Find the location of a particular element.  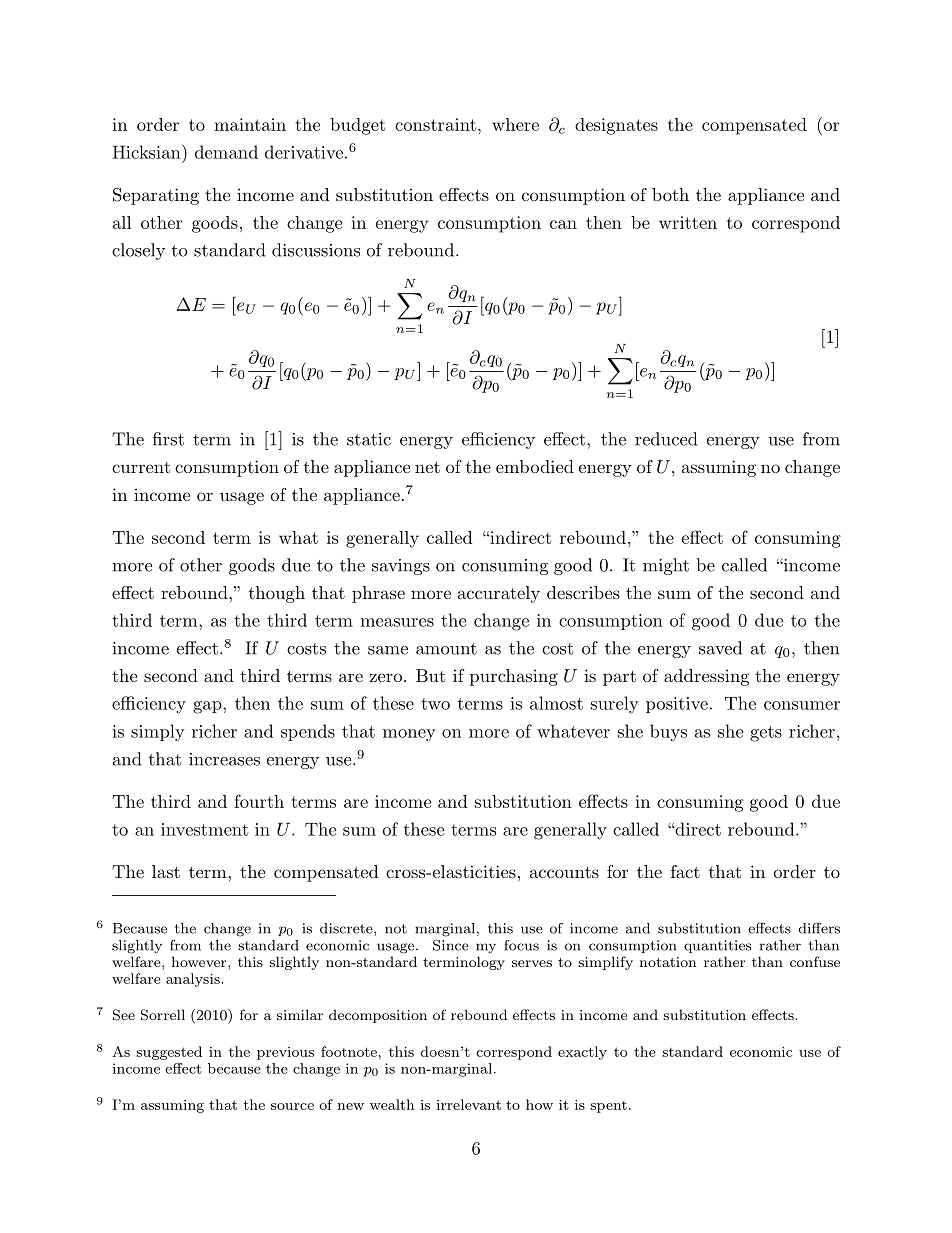

closely is located at coordinates (138, 251).
